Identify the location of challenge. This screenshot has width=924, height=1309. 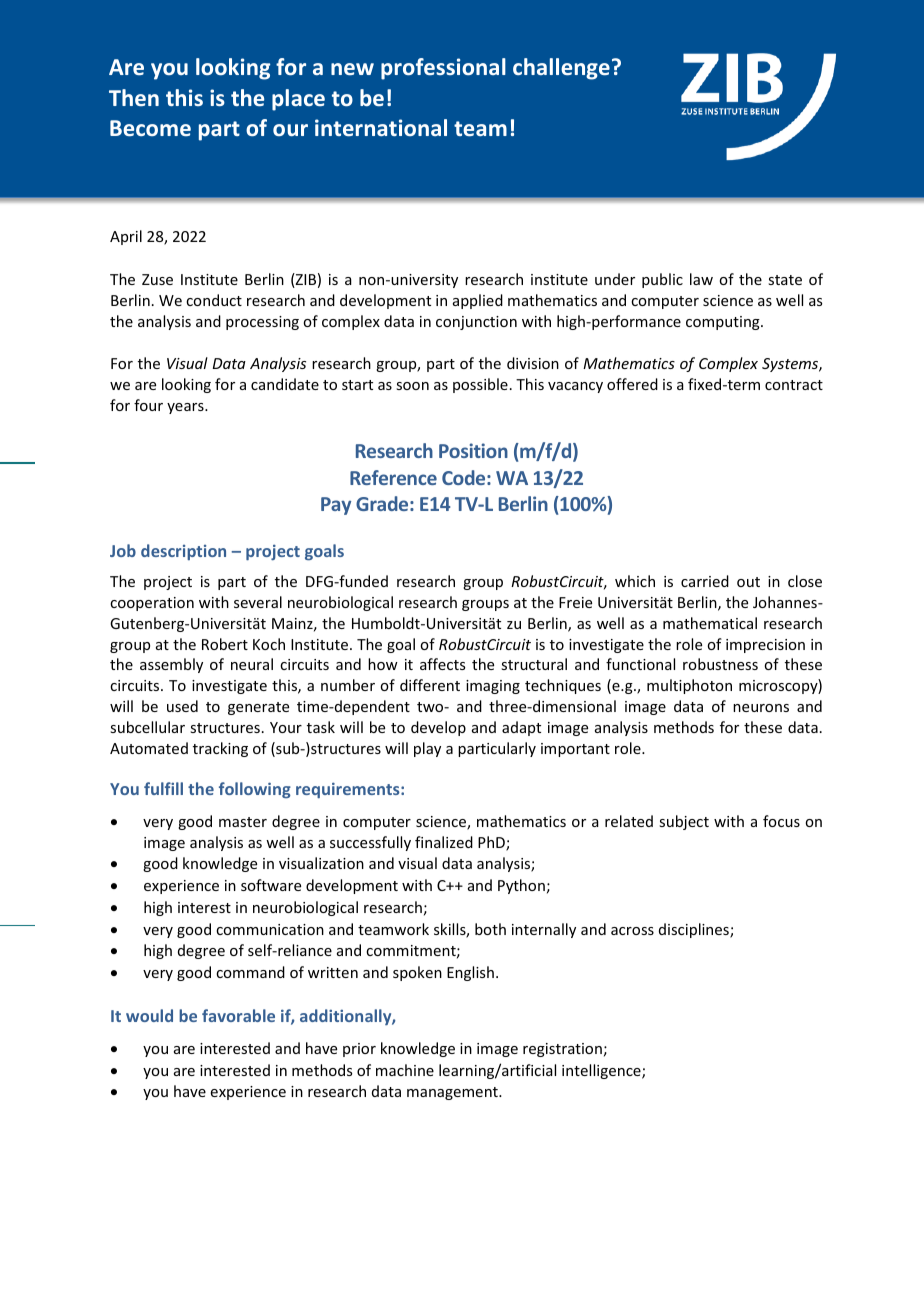
(561, 69).
